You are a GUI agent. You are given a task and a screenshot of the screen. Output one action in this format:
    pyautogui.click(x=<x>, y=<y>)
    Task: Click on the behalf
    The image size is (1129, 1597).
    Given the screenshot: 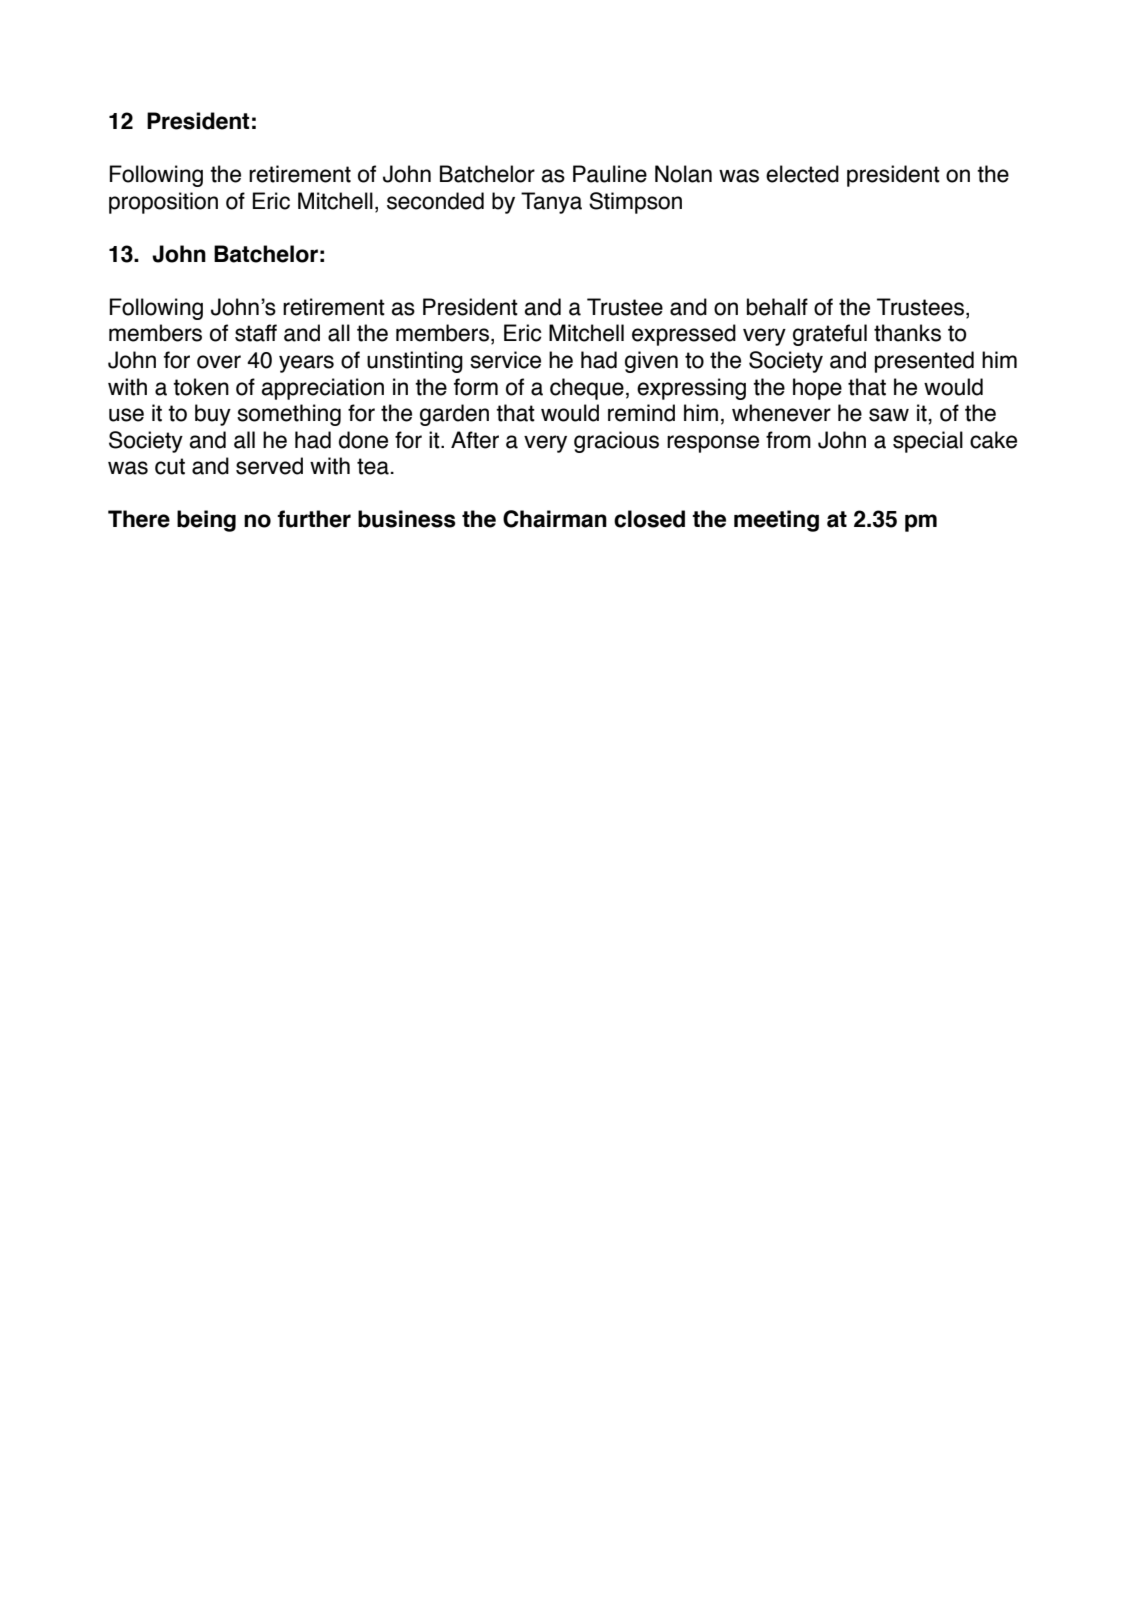 What is the action you would take?
    pyautogui.click(x=777, y=307)
